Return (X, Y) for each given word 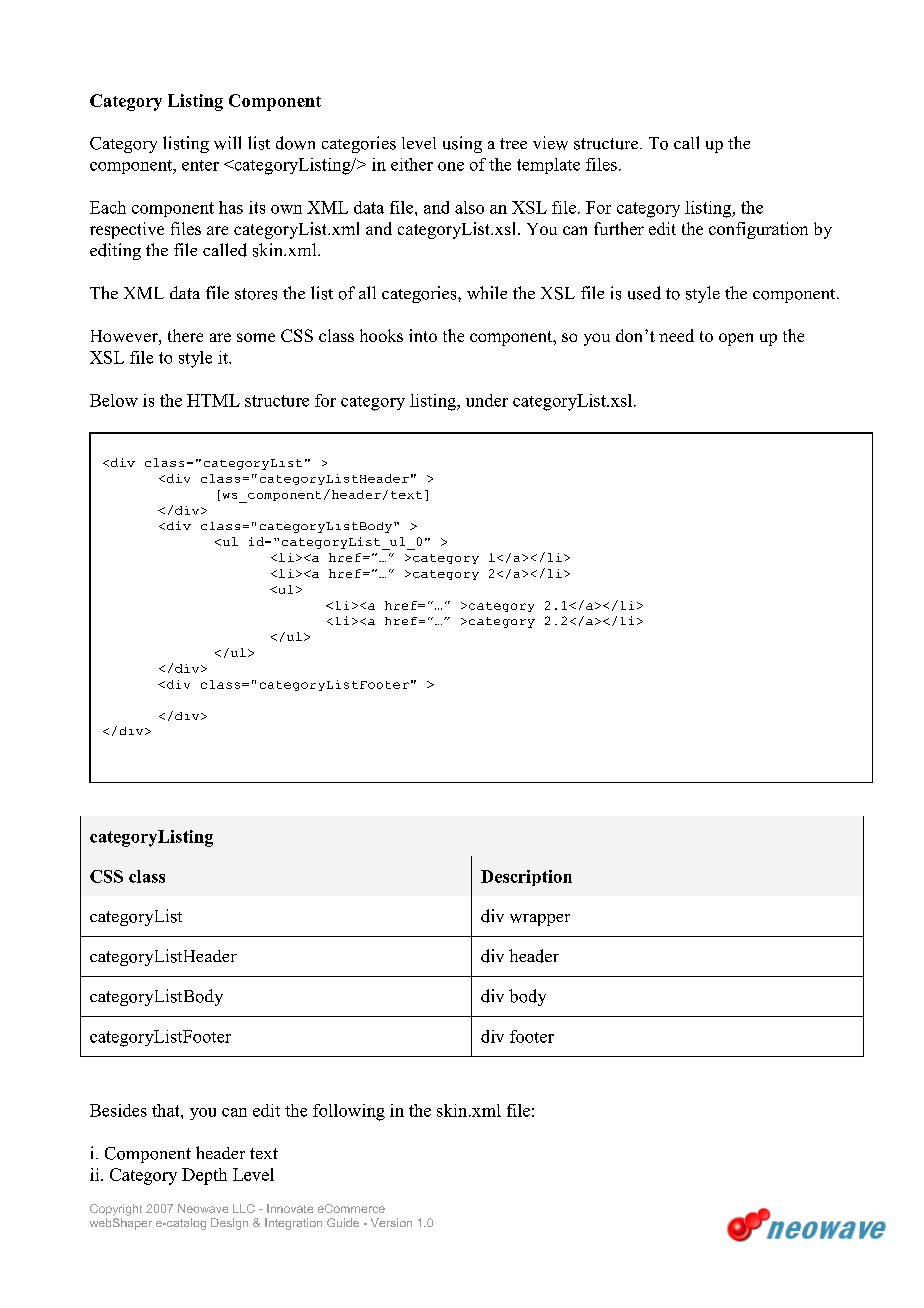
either (412, 164)
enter (200, 165)
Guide (343, 1222)
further (619, 228)
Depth (204, 1176)
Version (391, 1222)
